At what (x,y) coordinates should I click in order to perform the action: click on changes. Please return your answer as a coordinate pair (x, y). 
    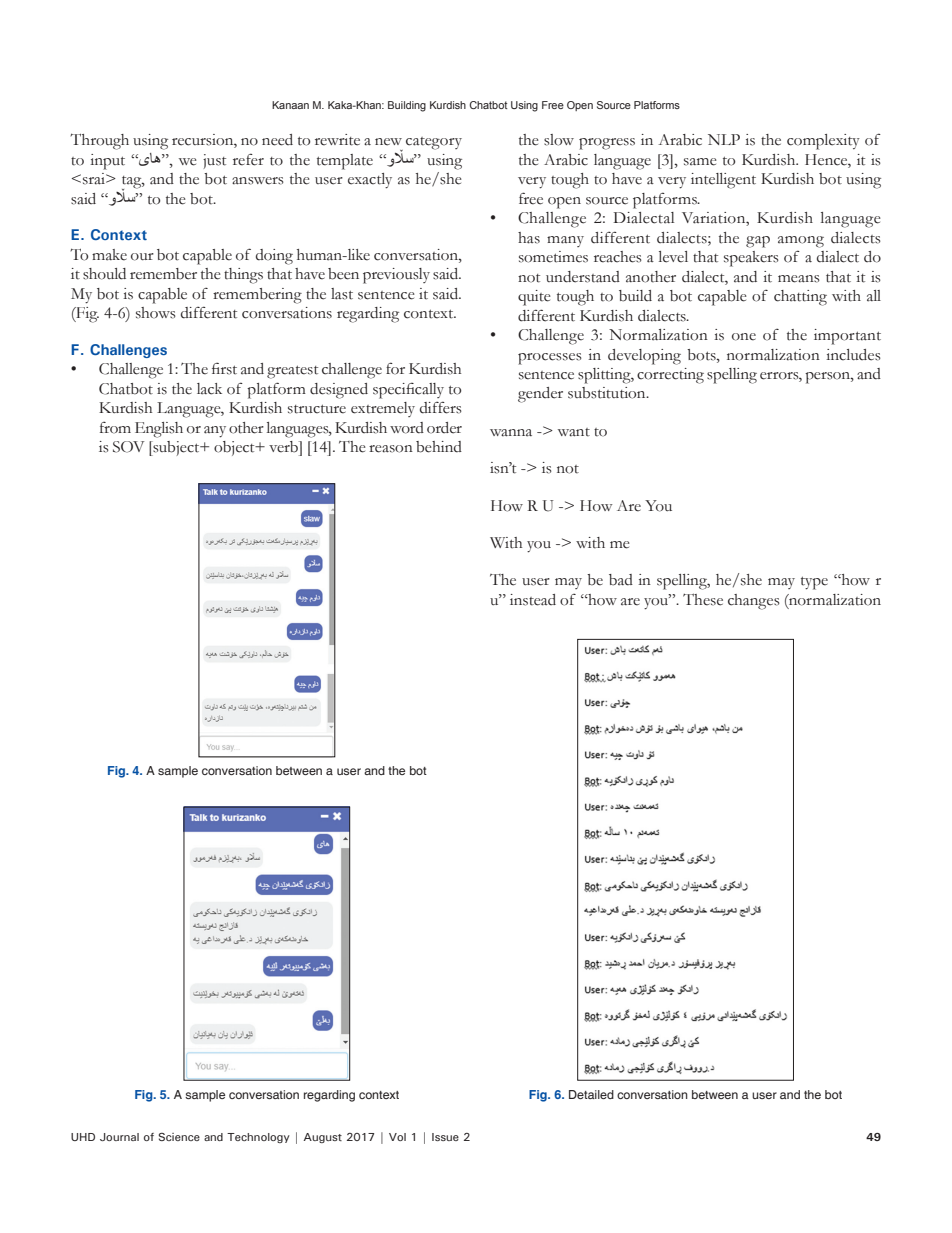
    Looking at the image, I should click on (754, 602).
